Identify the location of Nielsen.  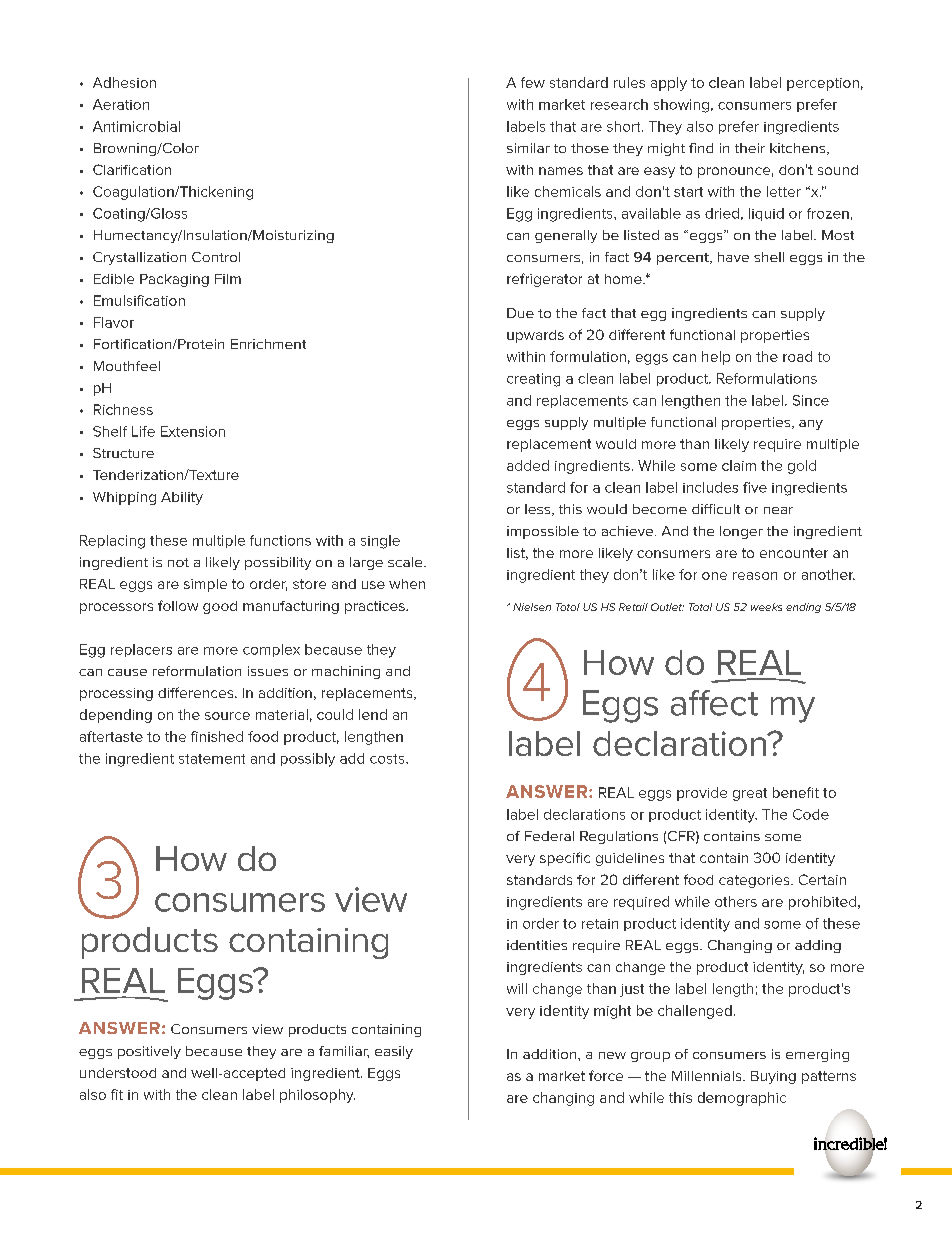
(532, 607).
